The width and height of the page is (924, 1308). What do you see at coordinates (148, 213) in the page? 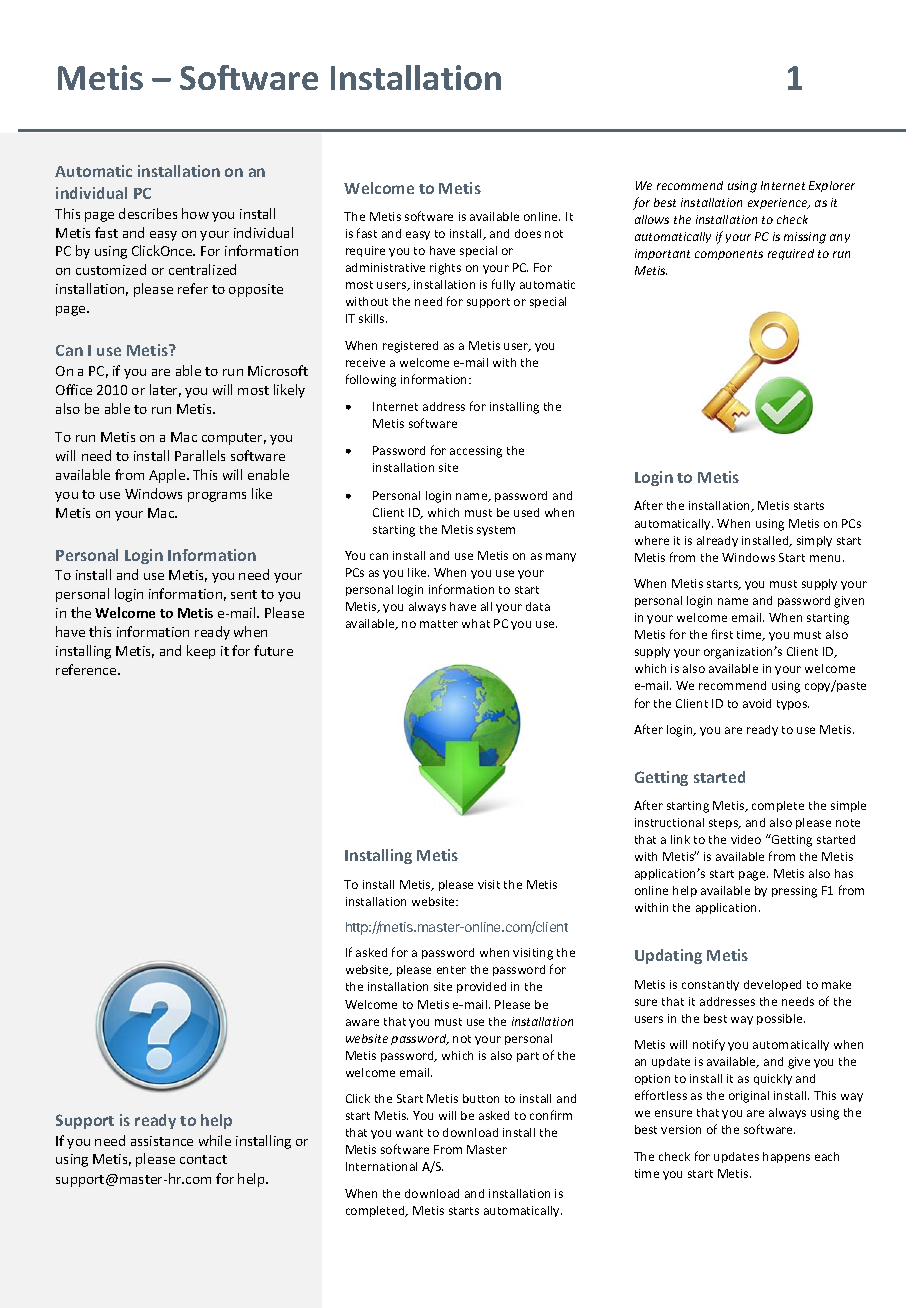
I see `describes` at bounding box center [148, 213].
